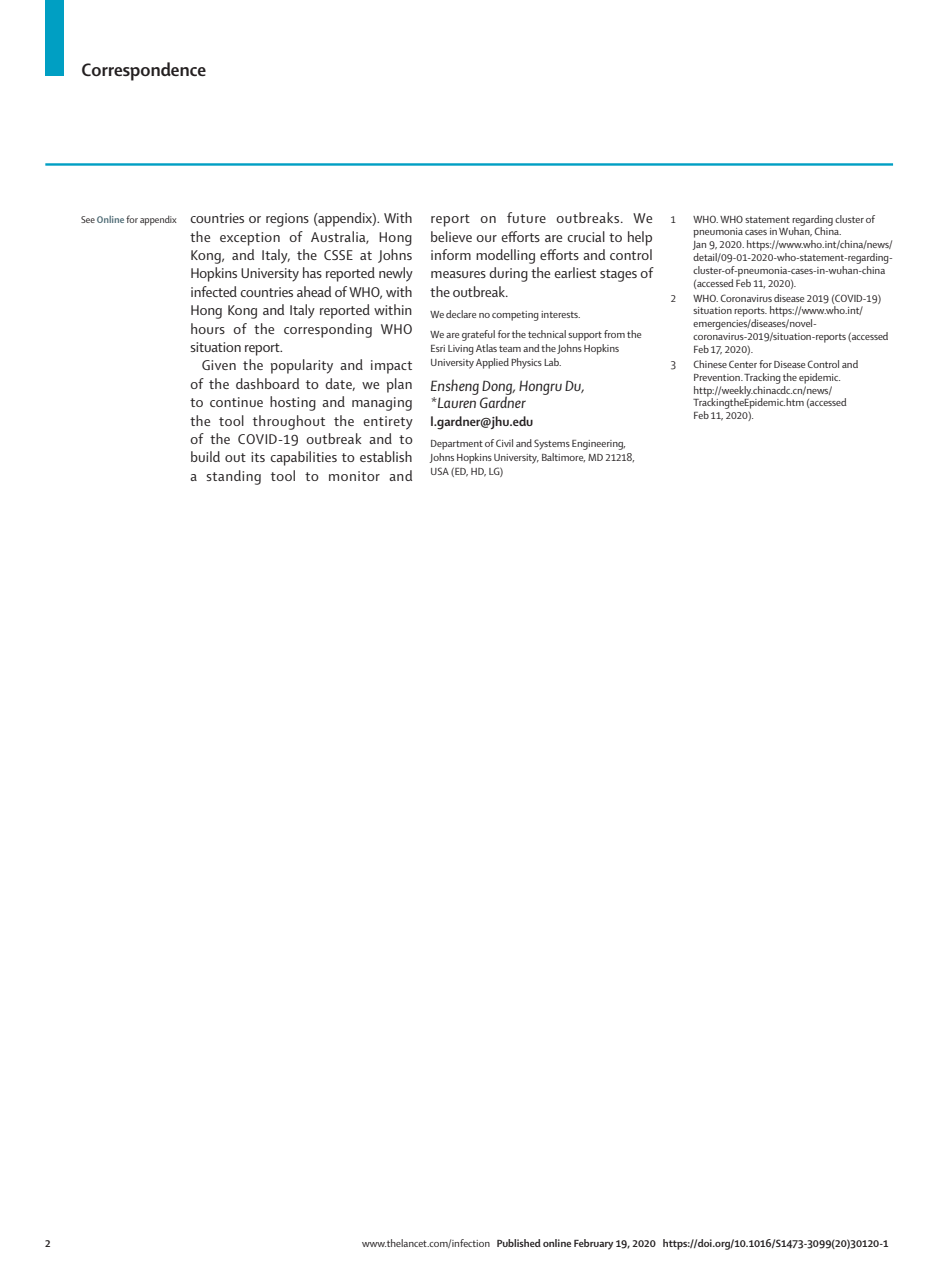 This document has width=952, height=1279. Describe the element at coordinates (258, 457) in the document. I see `its` at that location.
